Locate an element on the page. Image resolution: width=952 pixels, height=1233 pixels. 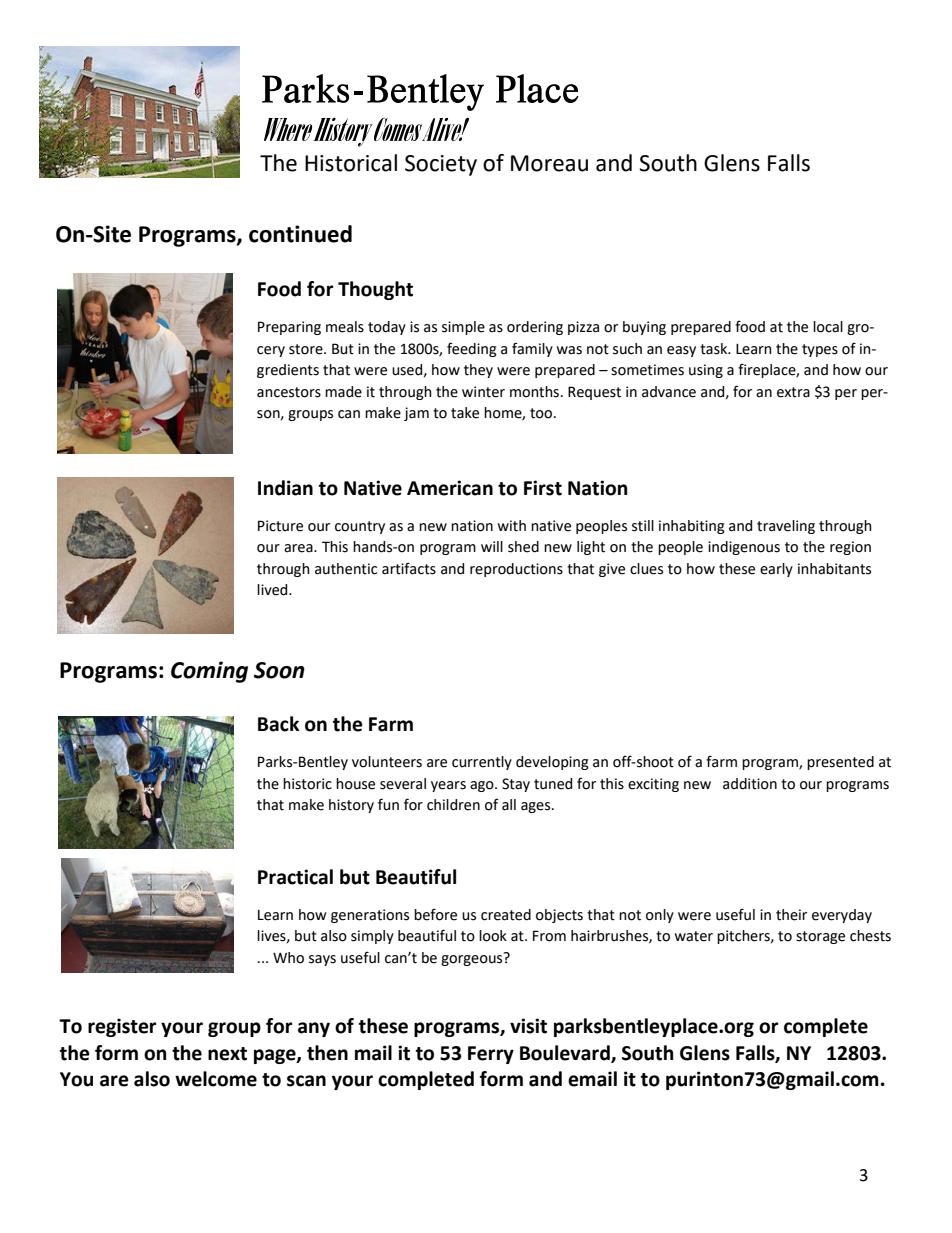
traveling is located at coordinates (786, 527).
